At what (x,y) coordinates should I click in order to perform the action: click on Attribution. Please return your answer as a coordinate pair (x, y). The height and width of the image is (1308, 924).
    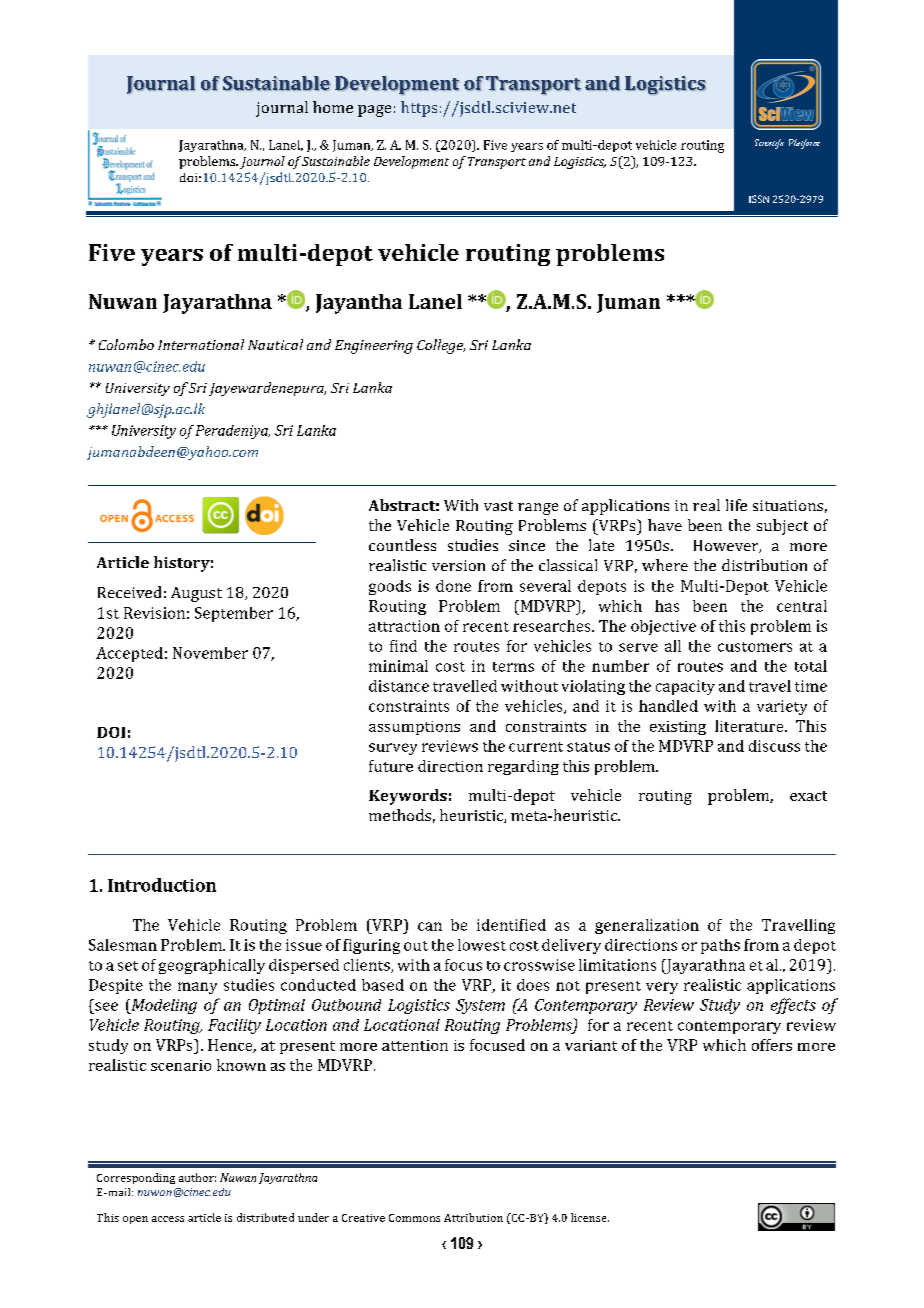
    Looking at the image, I should click on (473, 1217).
